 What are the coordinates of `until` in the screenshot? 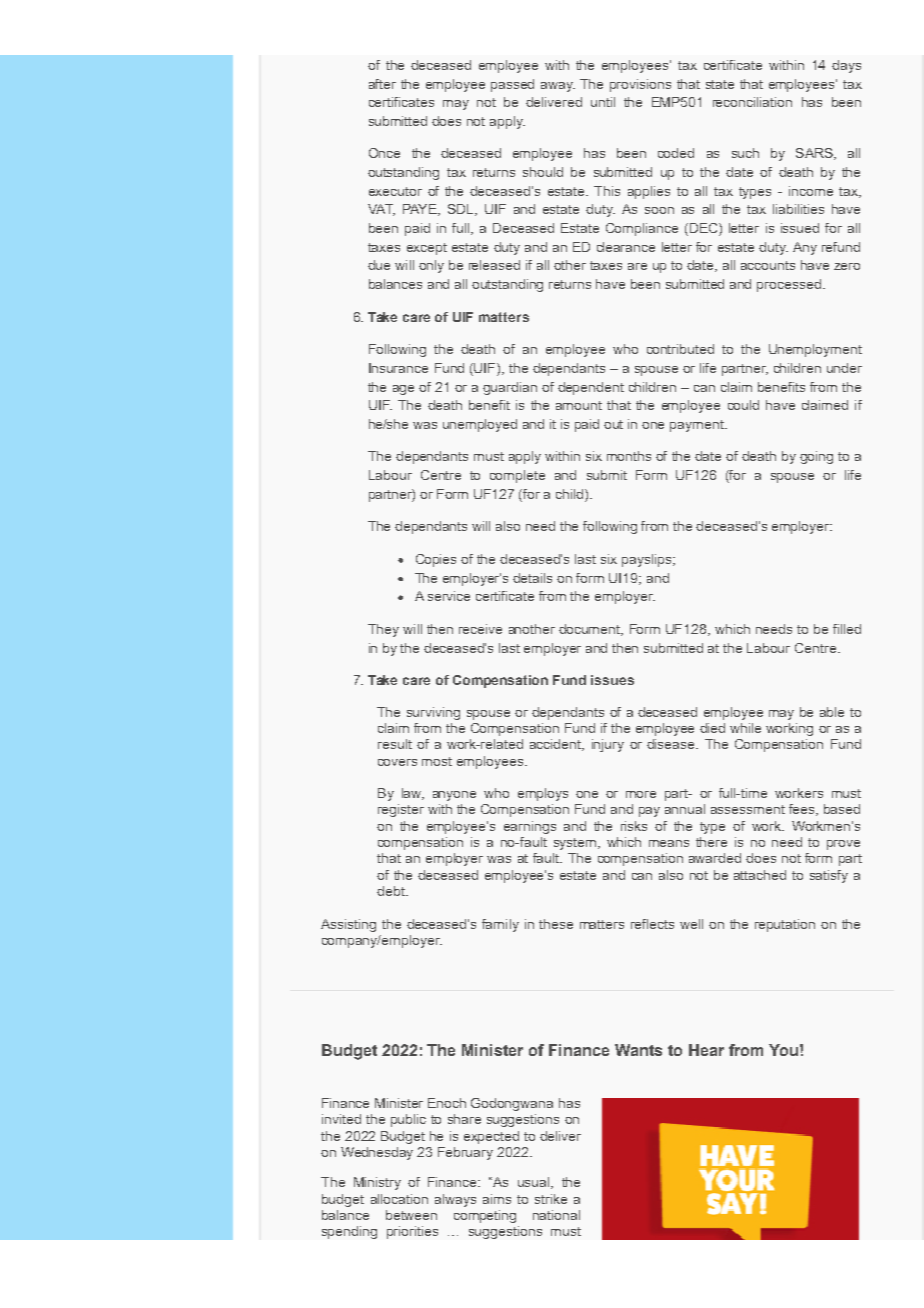 It's located at (603, 102).
